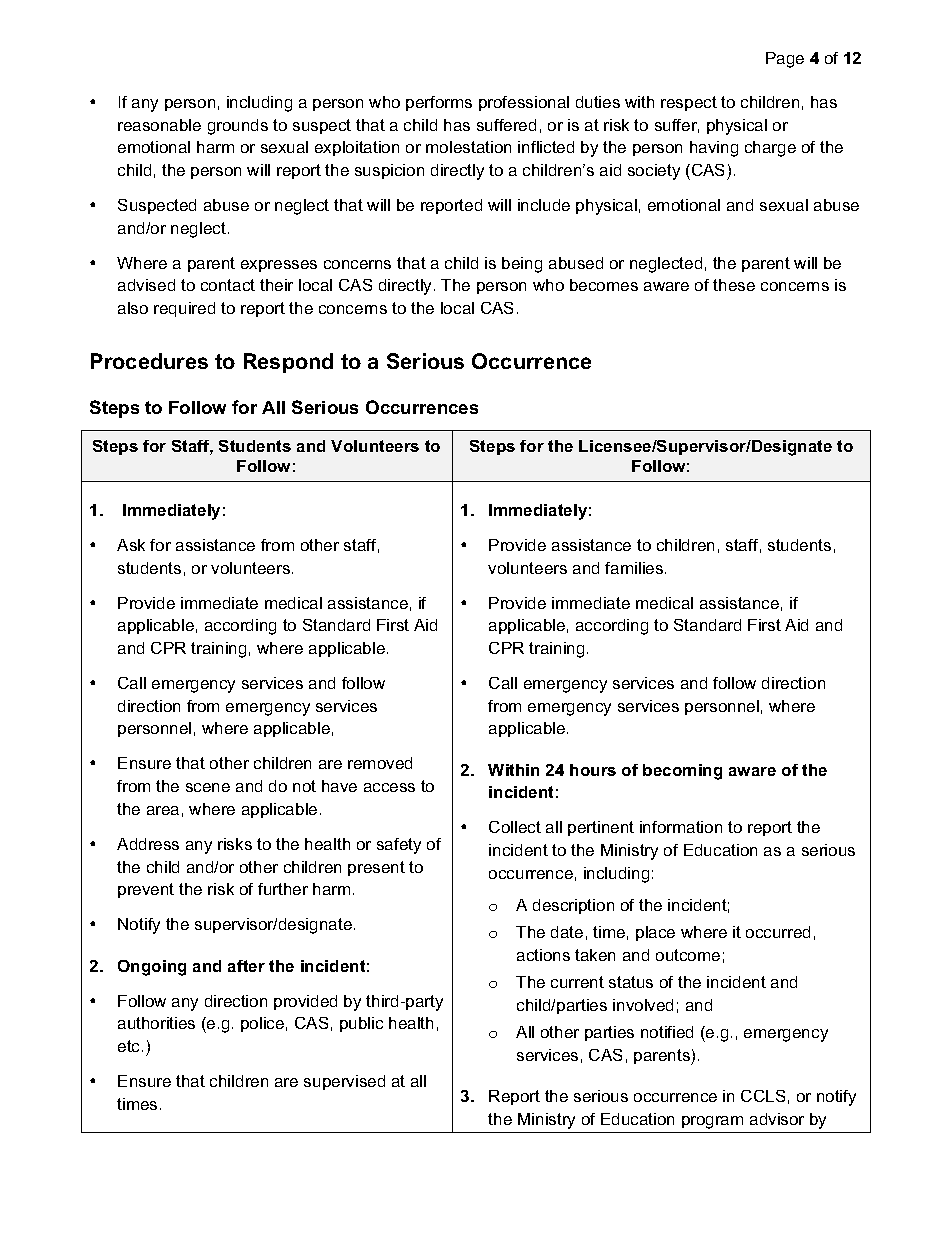 The width and height of the screenshot is (952, 1233). Describe the element at coordinates (635, 568) in the screenshot. I see `families` at that location.
